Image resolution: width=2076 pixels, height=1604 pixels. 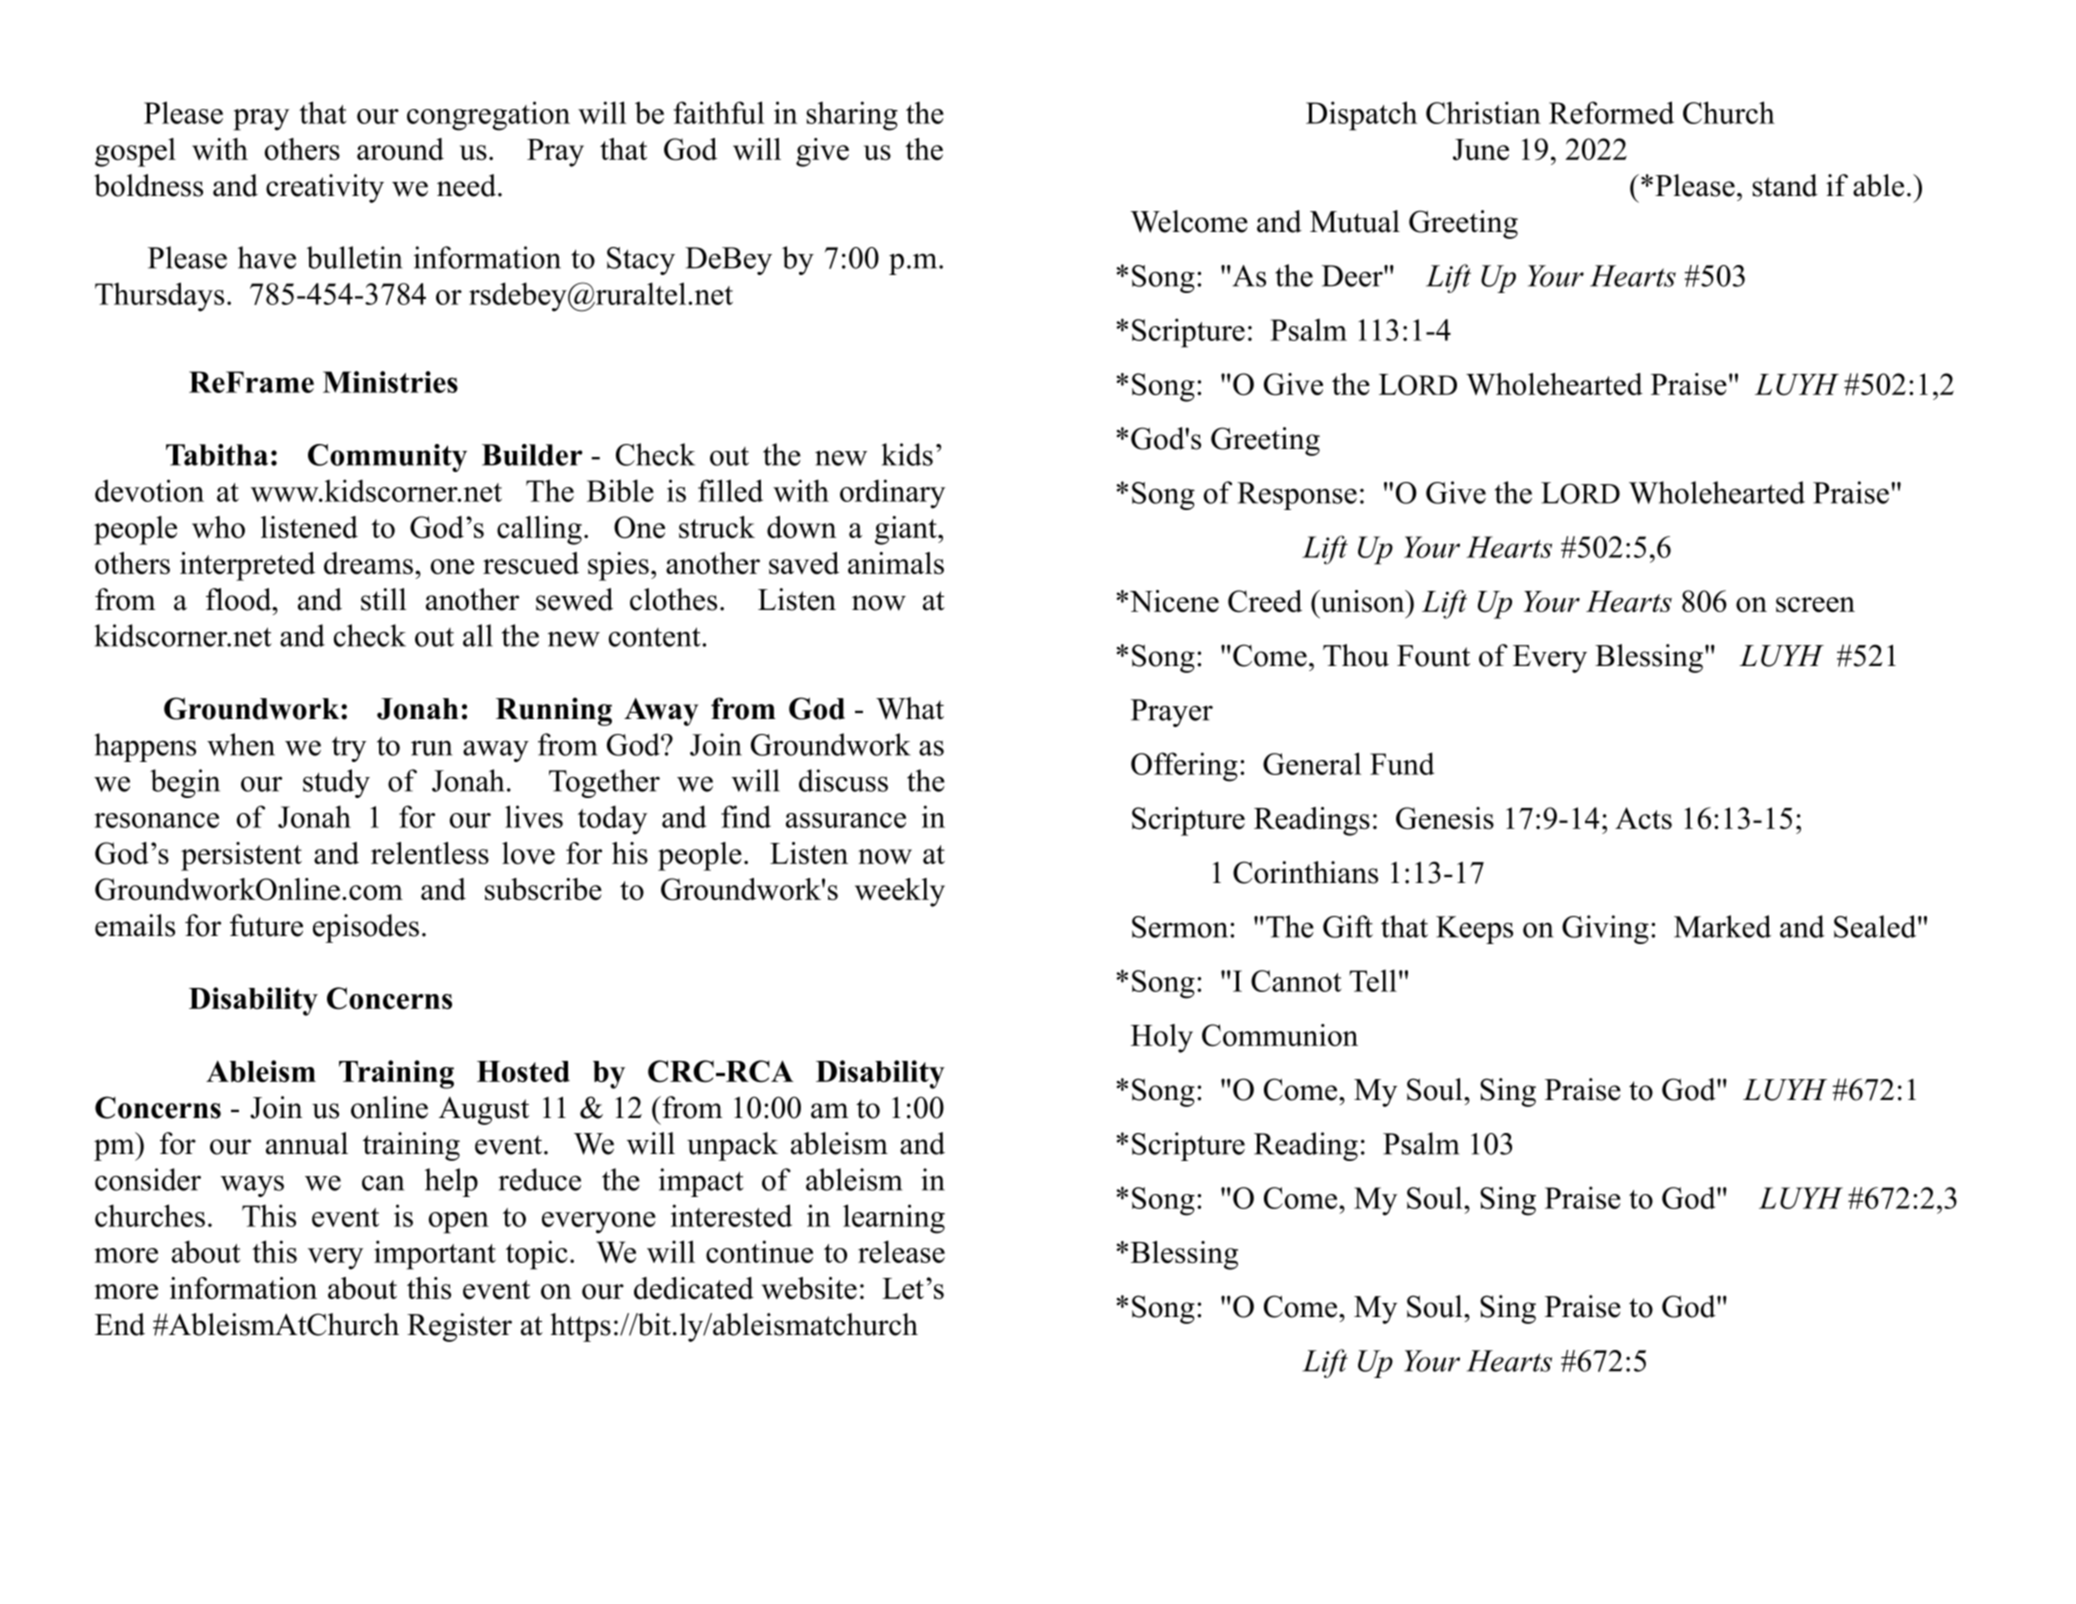 I want to click on around, so click(x=400, y=149).
